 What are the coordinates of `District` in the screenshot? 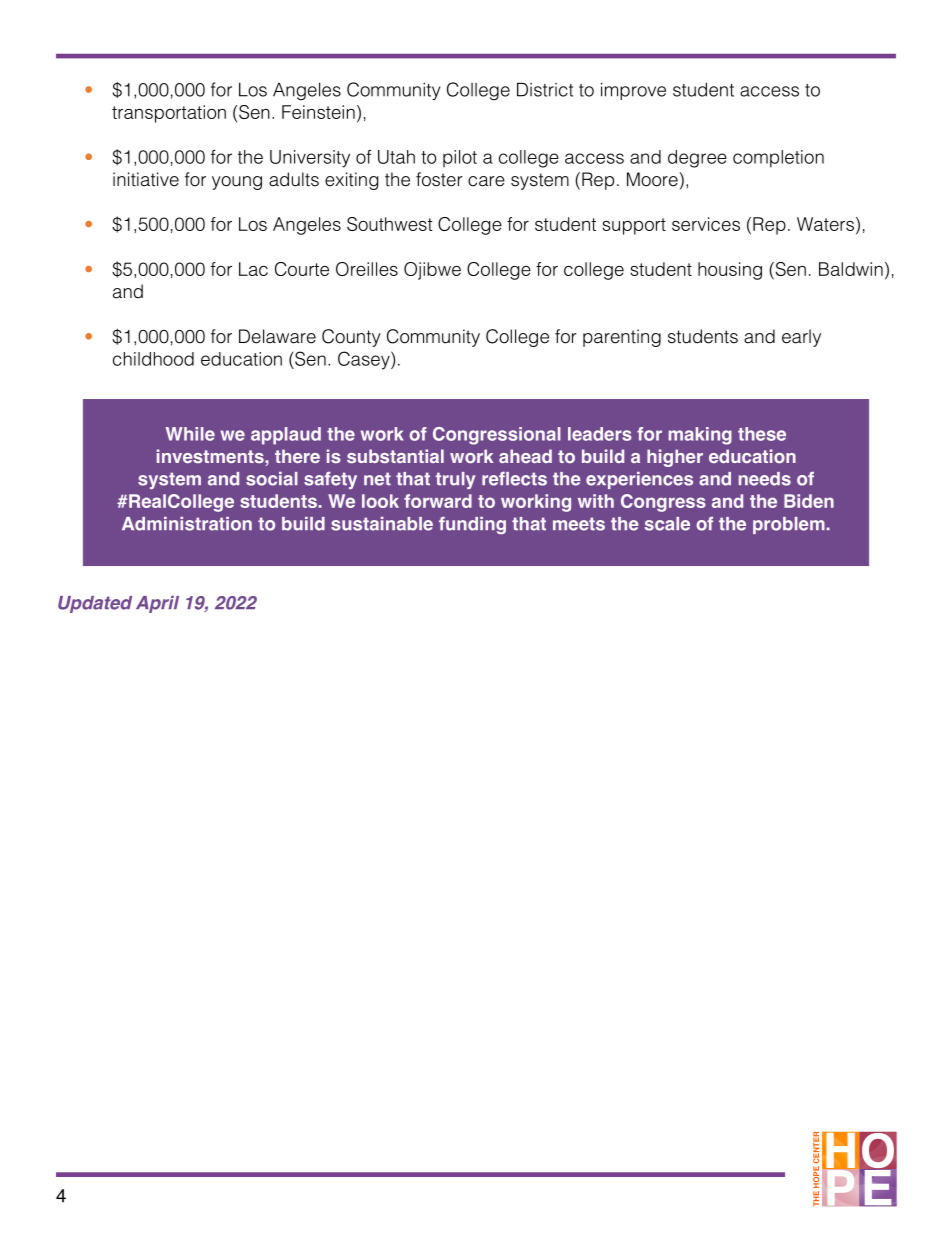 It's located at (545, 89).
